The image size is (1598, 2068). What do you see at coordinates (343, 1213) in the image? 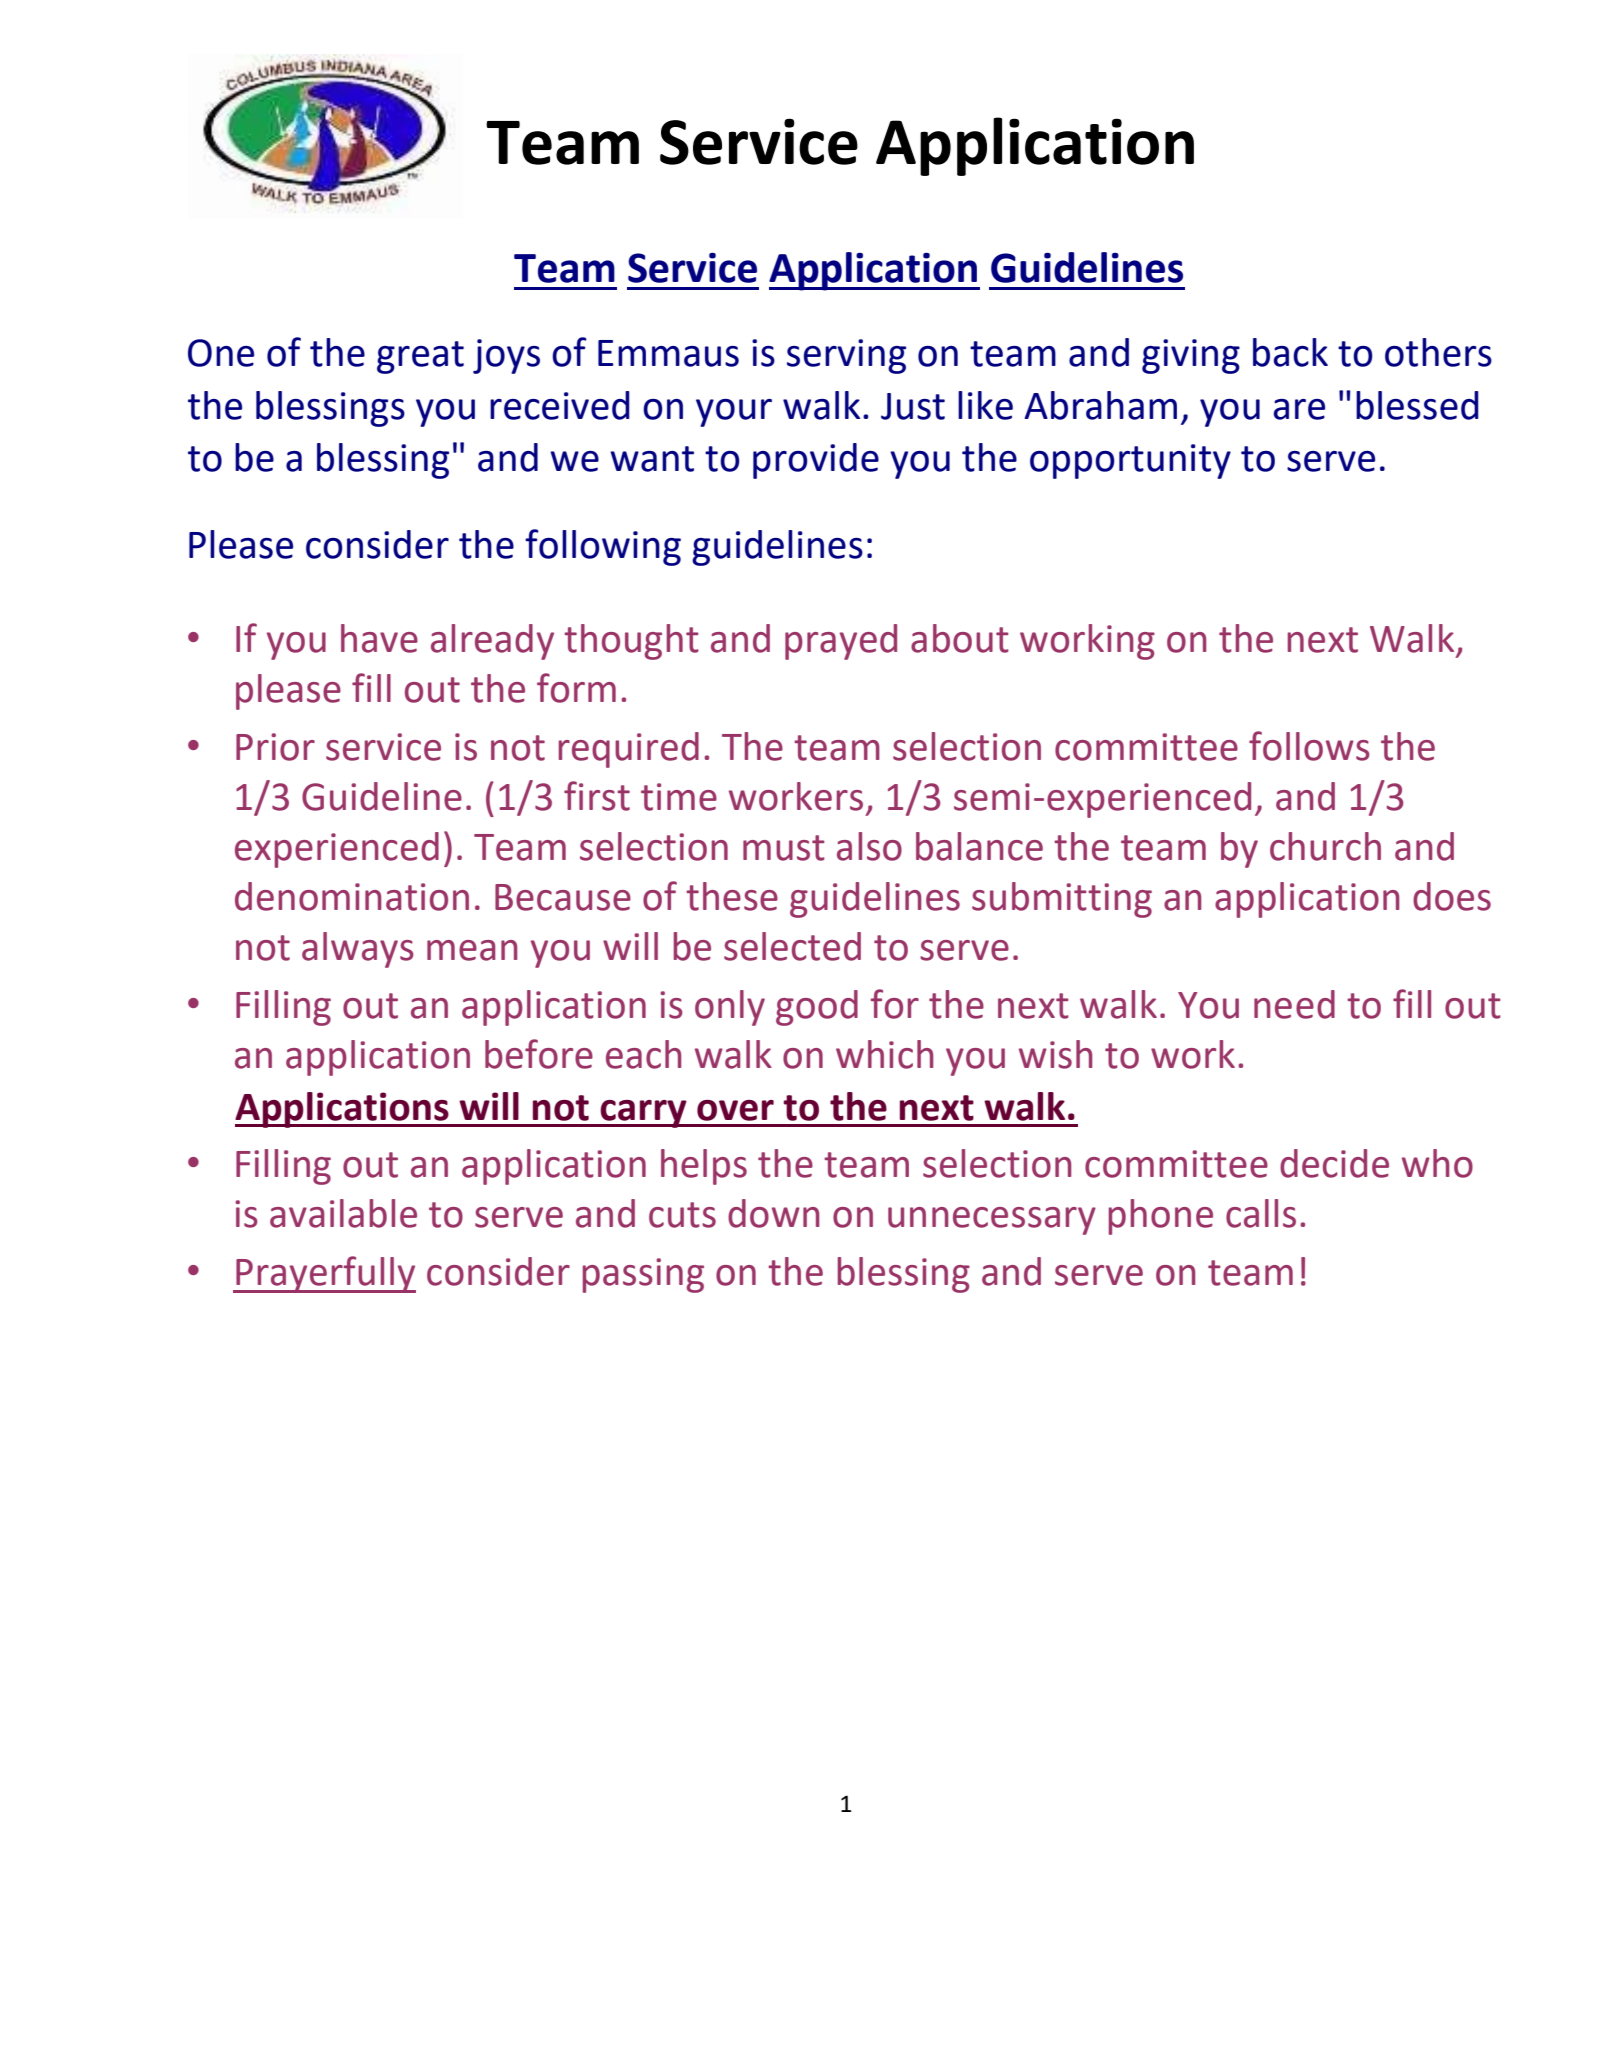
I see `available` at bounding box center [343, 1213].
